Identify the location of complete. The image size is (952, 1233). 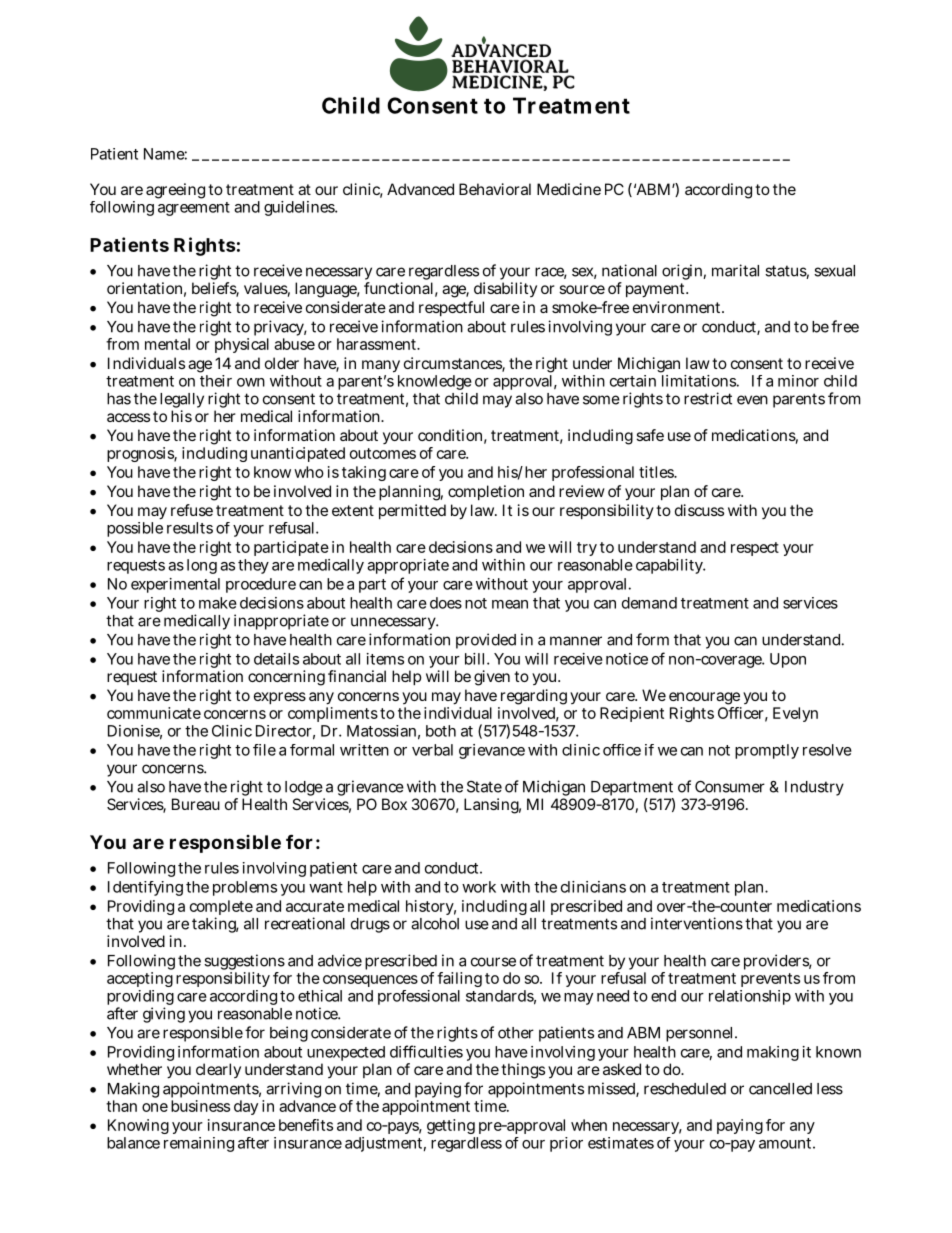
(221, 909).
